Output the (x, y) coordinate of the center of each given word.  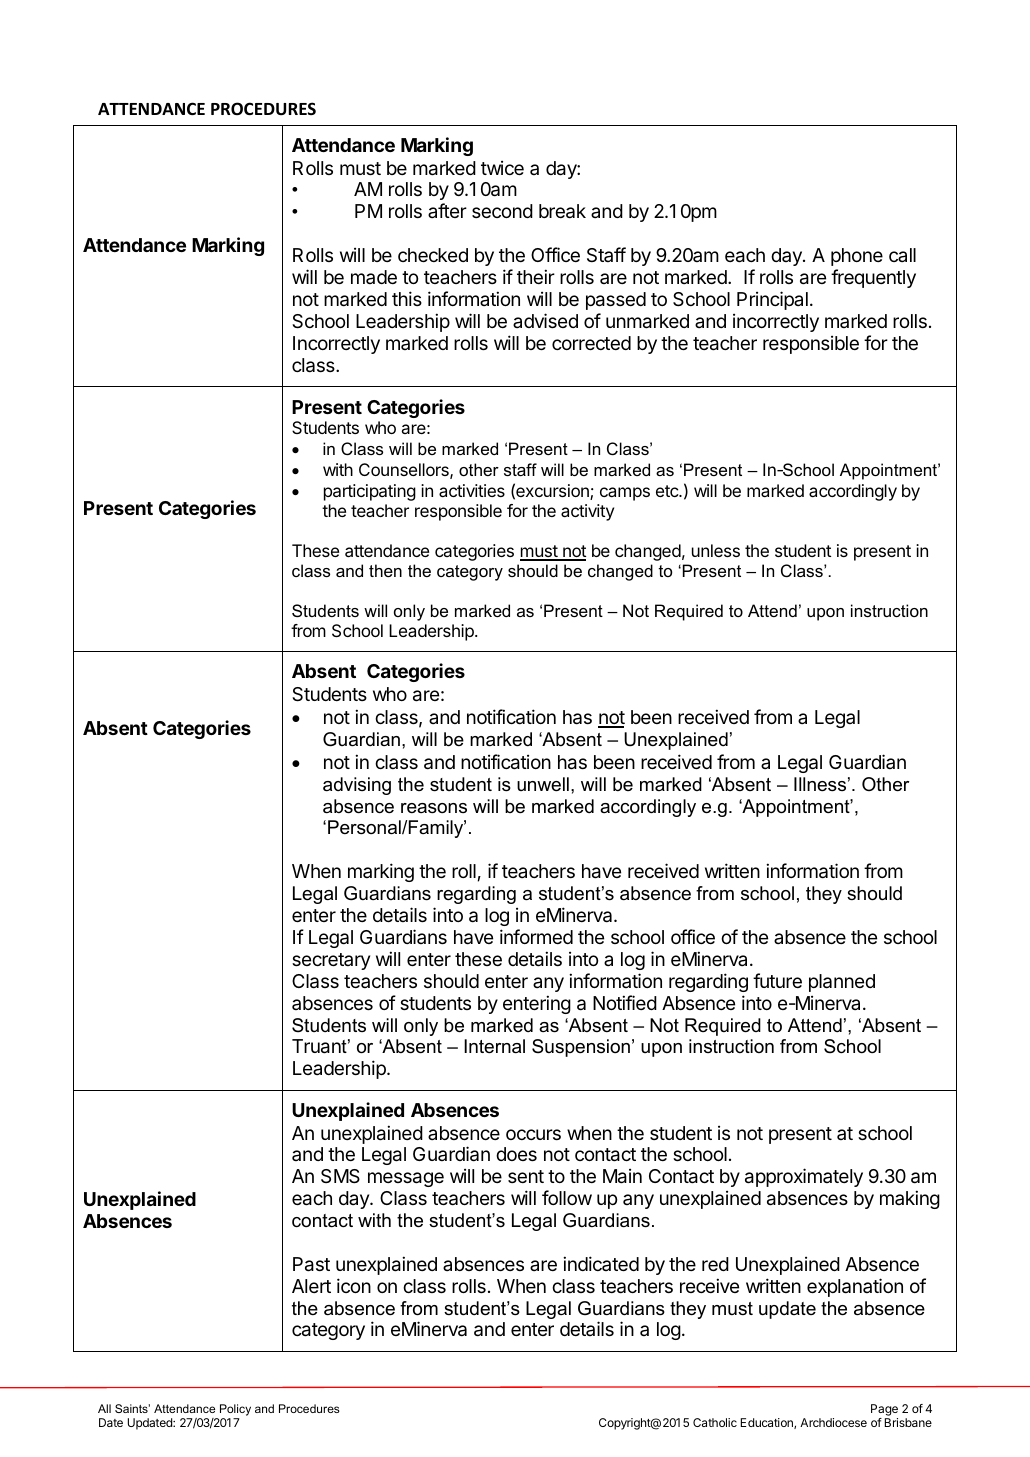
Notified (625, 1002)
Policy (235, 1410)
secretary (331, 961)
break (562, 211)
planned (842, 983)
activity (587, 512)
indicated (601, 1263)
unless (716, 550)
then (385, 570)
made (374, 277)
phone (857, 257)
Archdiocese (833, 1422)
